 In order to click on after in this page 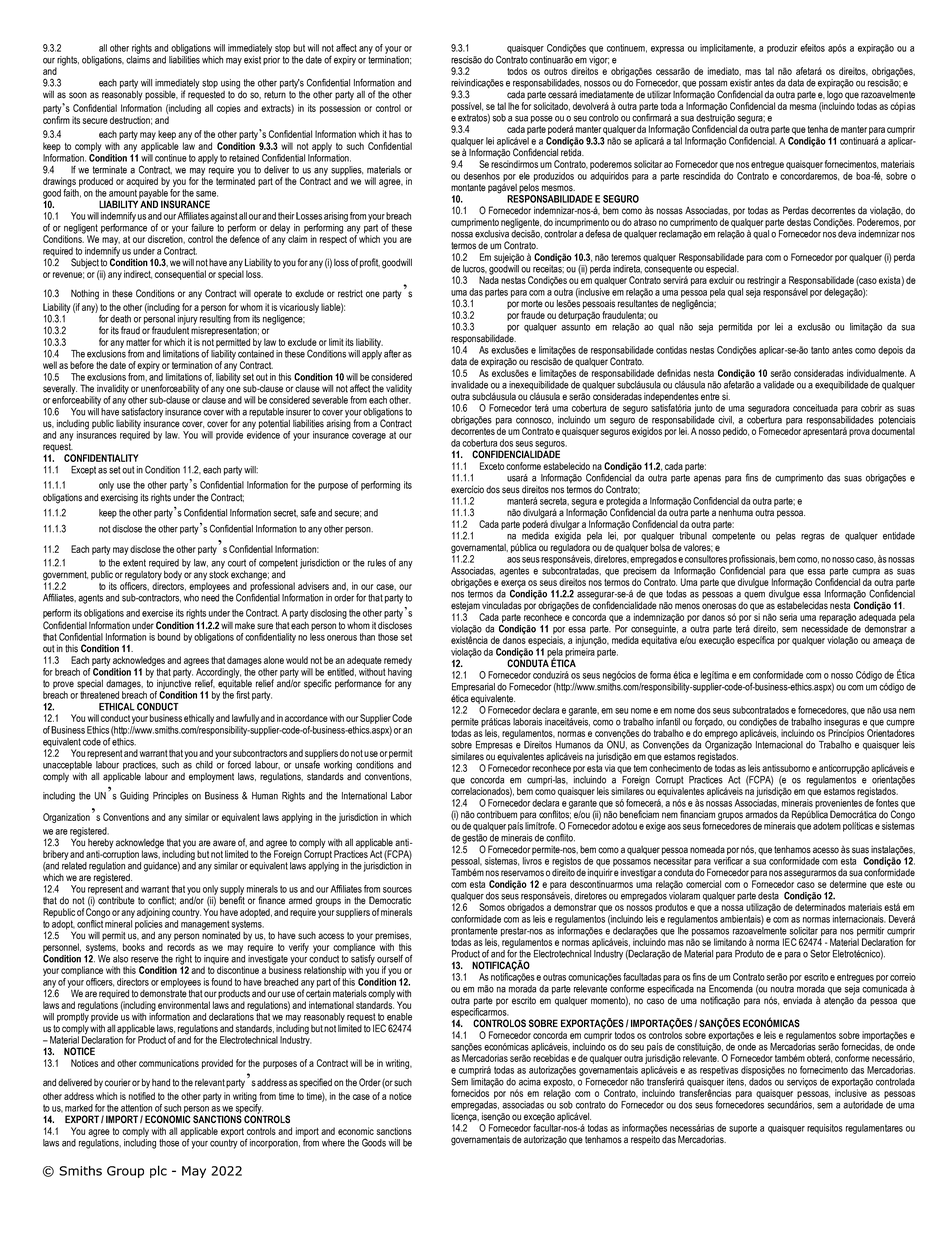, I will do `click(392, 353)`.
